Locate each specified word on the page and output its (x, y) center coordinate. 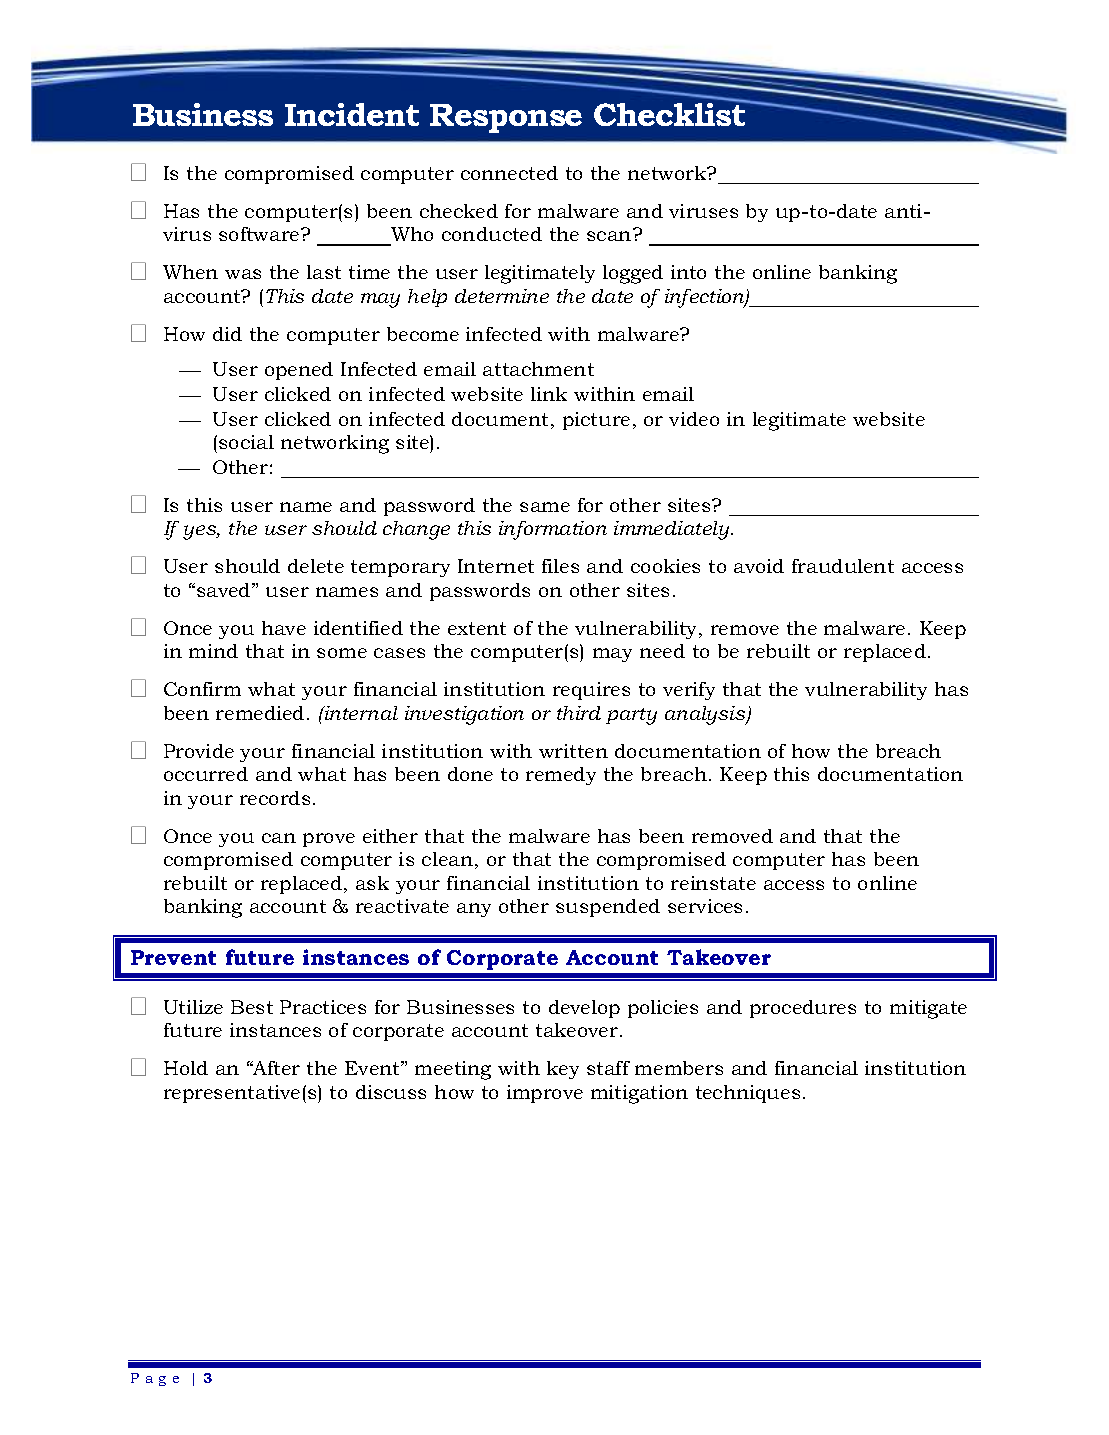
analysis (706, 715)
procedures (803, 1009)
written (573, 751)
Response (506, 118)
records (275, 798)
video (694, 419)
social (246, 442)
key (563, 1070)
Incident (352, 114)
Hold (186, 1068)
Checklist (671, 113)
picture (596, 421)
